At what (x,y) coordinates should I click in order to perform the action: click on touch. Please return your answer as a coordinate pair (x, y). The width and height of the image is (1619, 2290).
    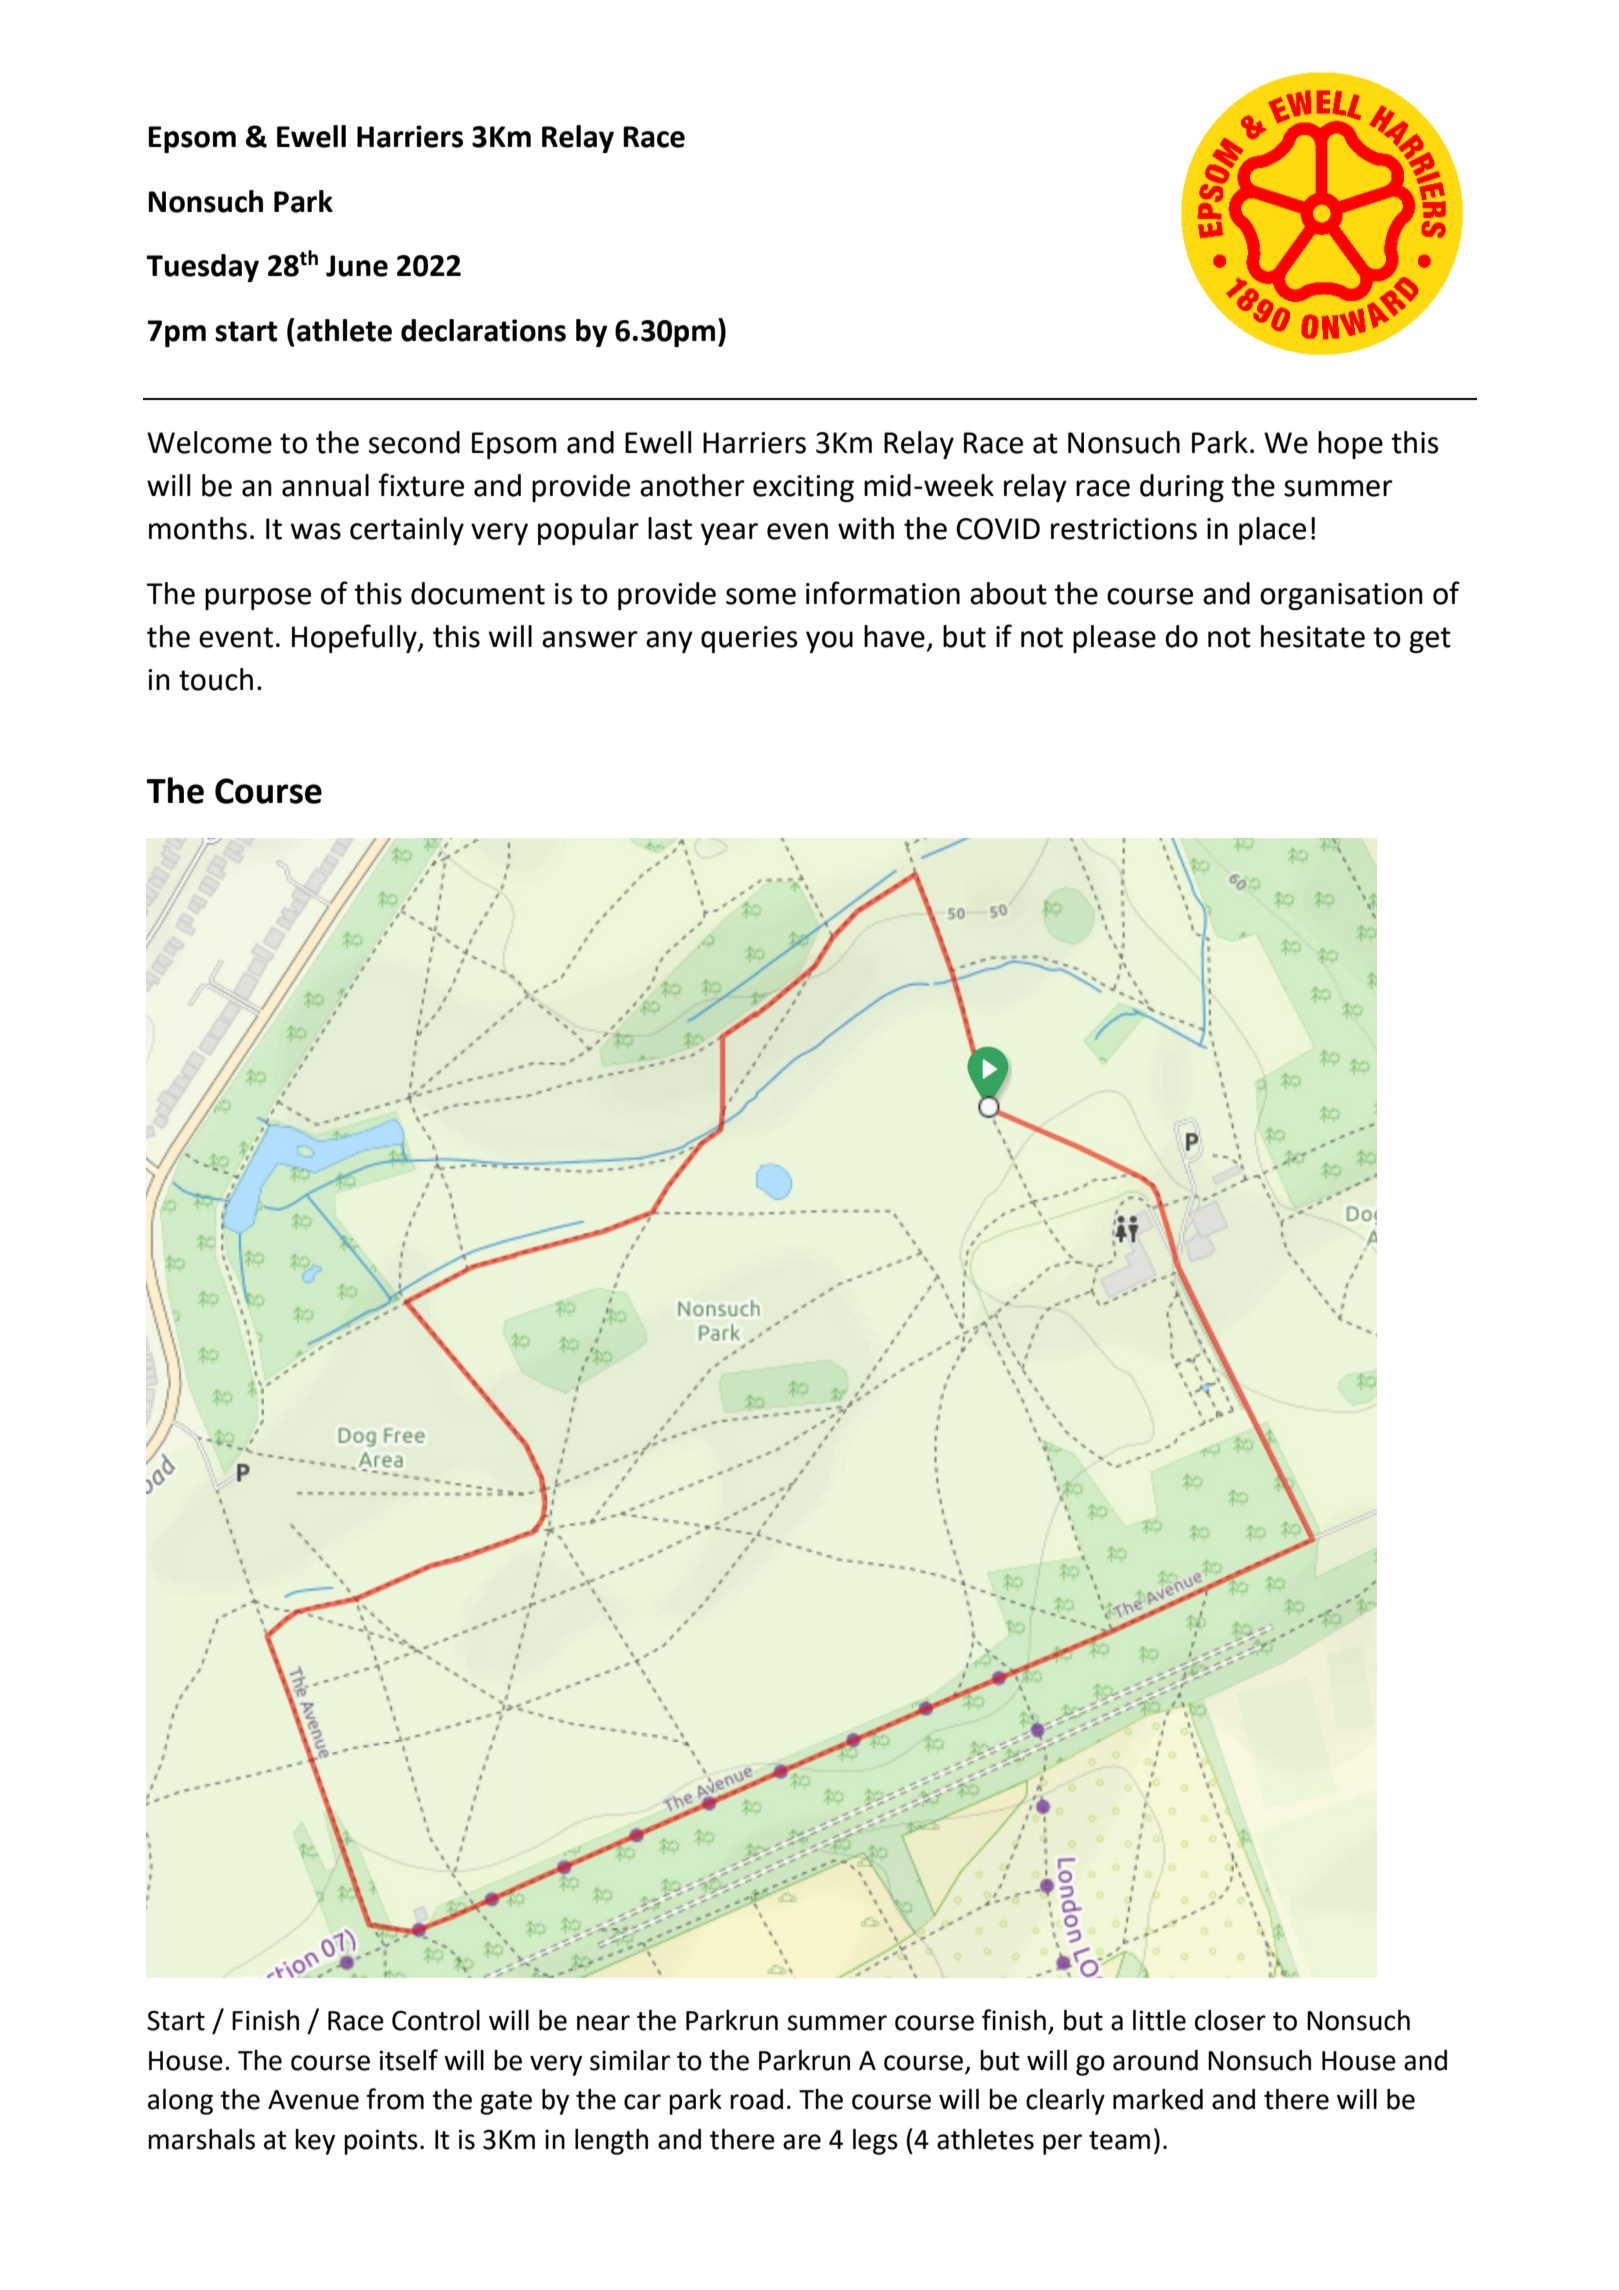
    Looking at the image, I should click on (216, 679).
